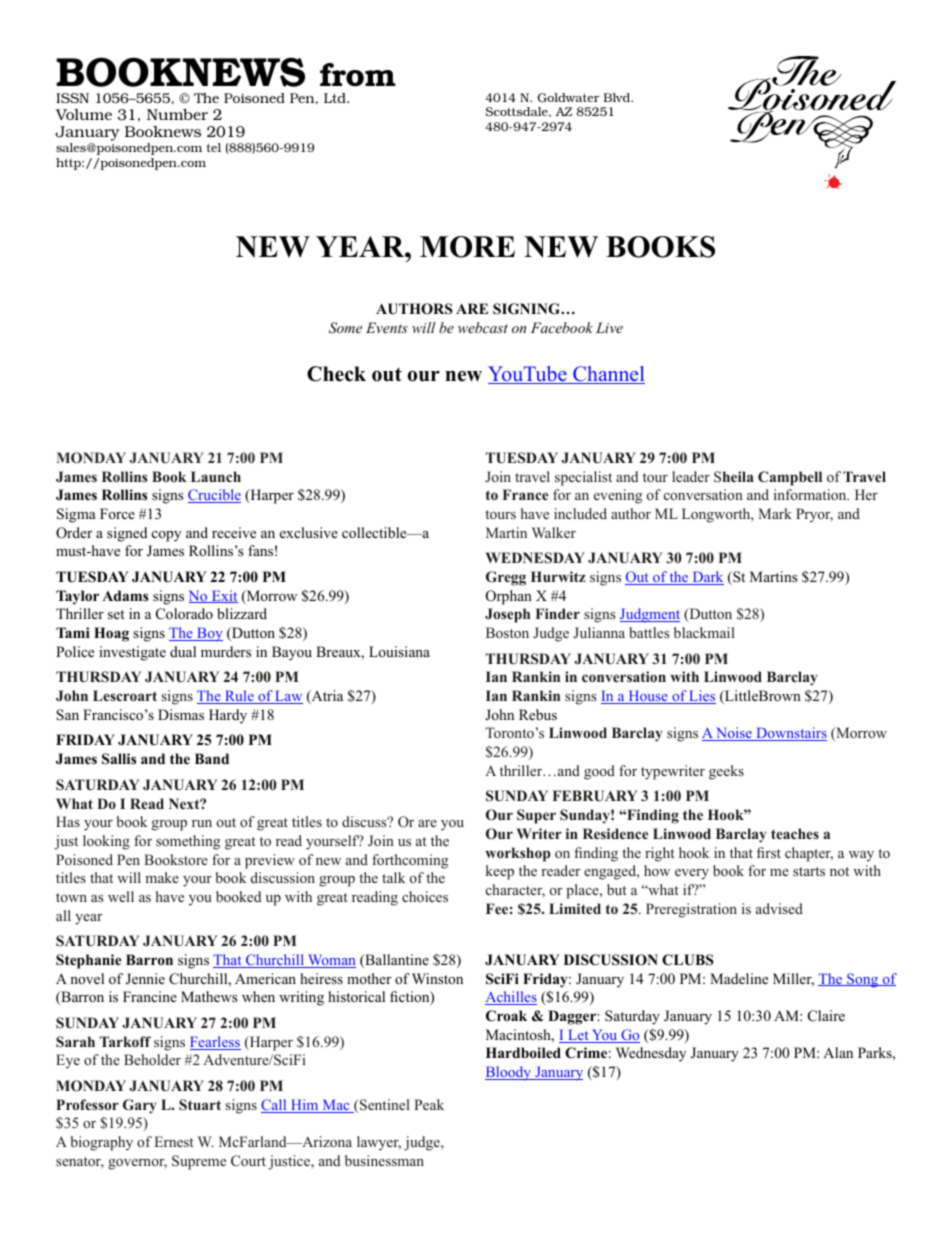 Image resolution: width=952 pixels, height=1233 pixels. What do you see at coordinates (536, 816) in the page?
I see `Super` at bounding box center [536, 816].
